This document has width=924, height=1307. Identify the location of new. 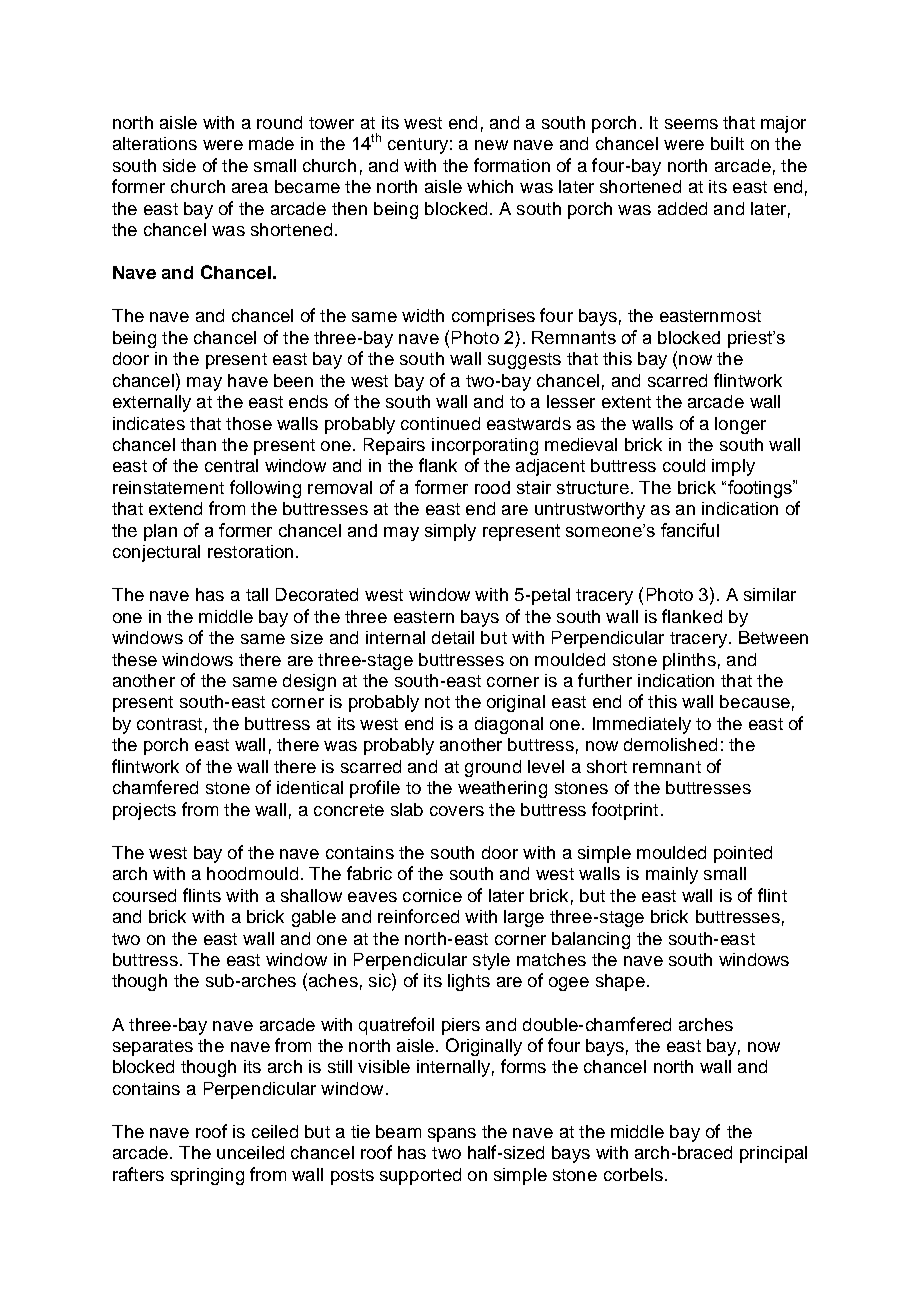
(491, 145).
